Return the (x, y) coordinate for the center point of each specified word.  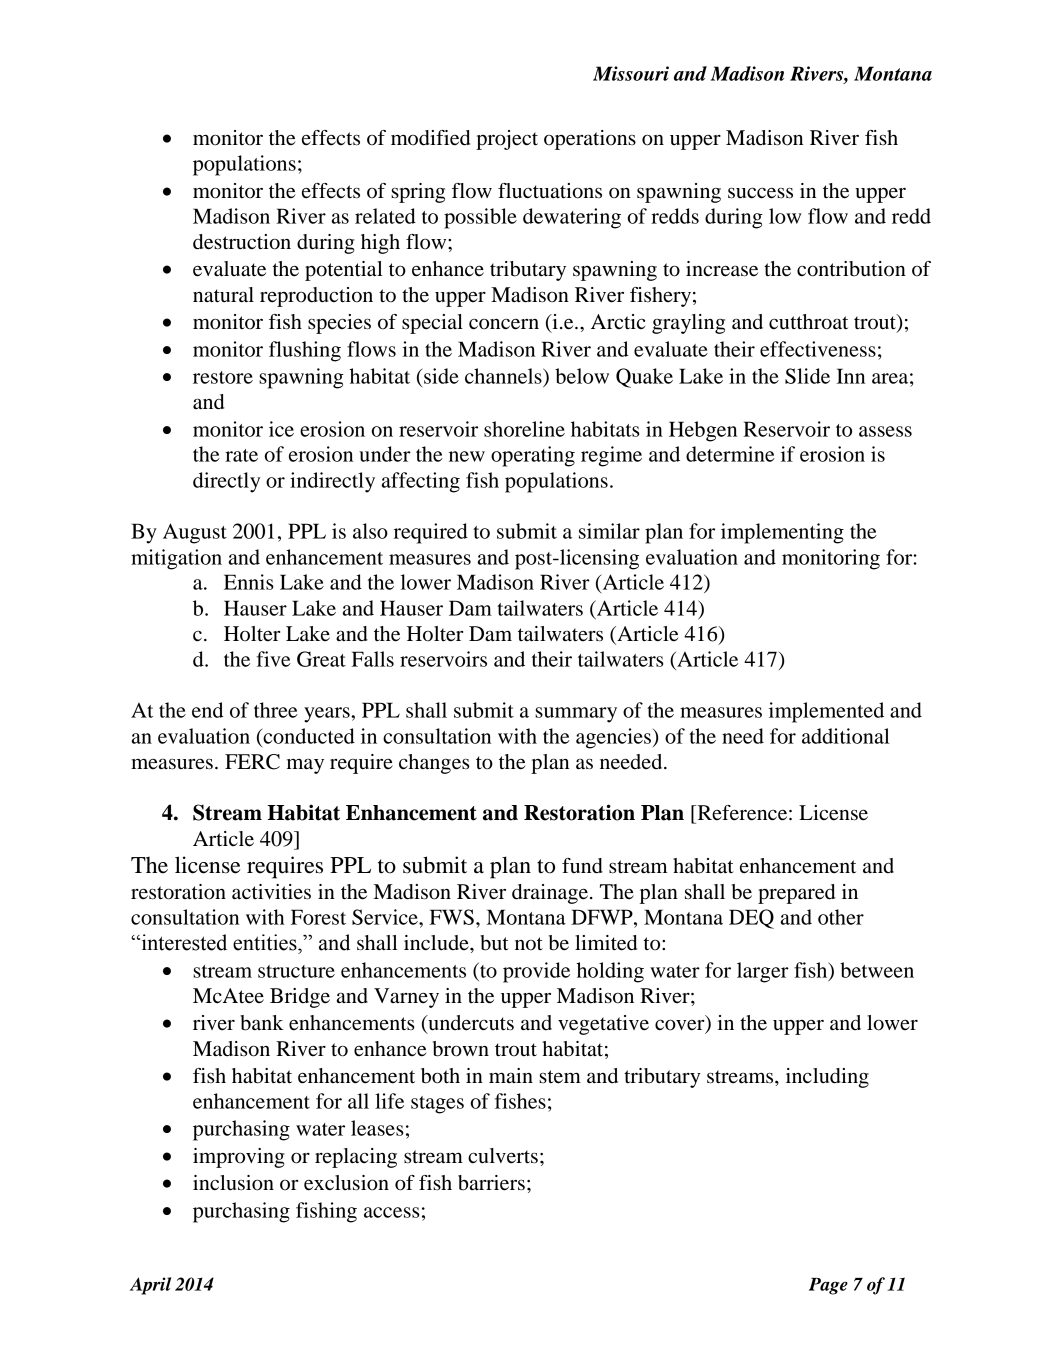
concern (504, 324)
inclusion (233, 1183)
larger (763, 972)
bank (262, 1023)
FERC (252, 762)
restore (223, 377)
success (760, 193)
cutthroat (808, 322)
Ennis (249, 582)
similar (609, 531)
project (507, 140)
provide (536, 972)
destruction (242, 242)
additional (846, 736)
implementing (782, 533)
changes (434, 764)
